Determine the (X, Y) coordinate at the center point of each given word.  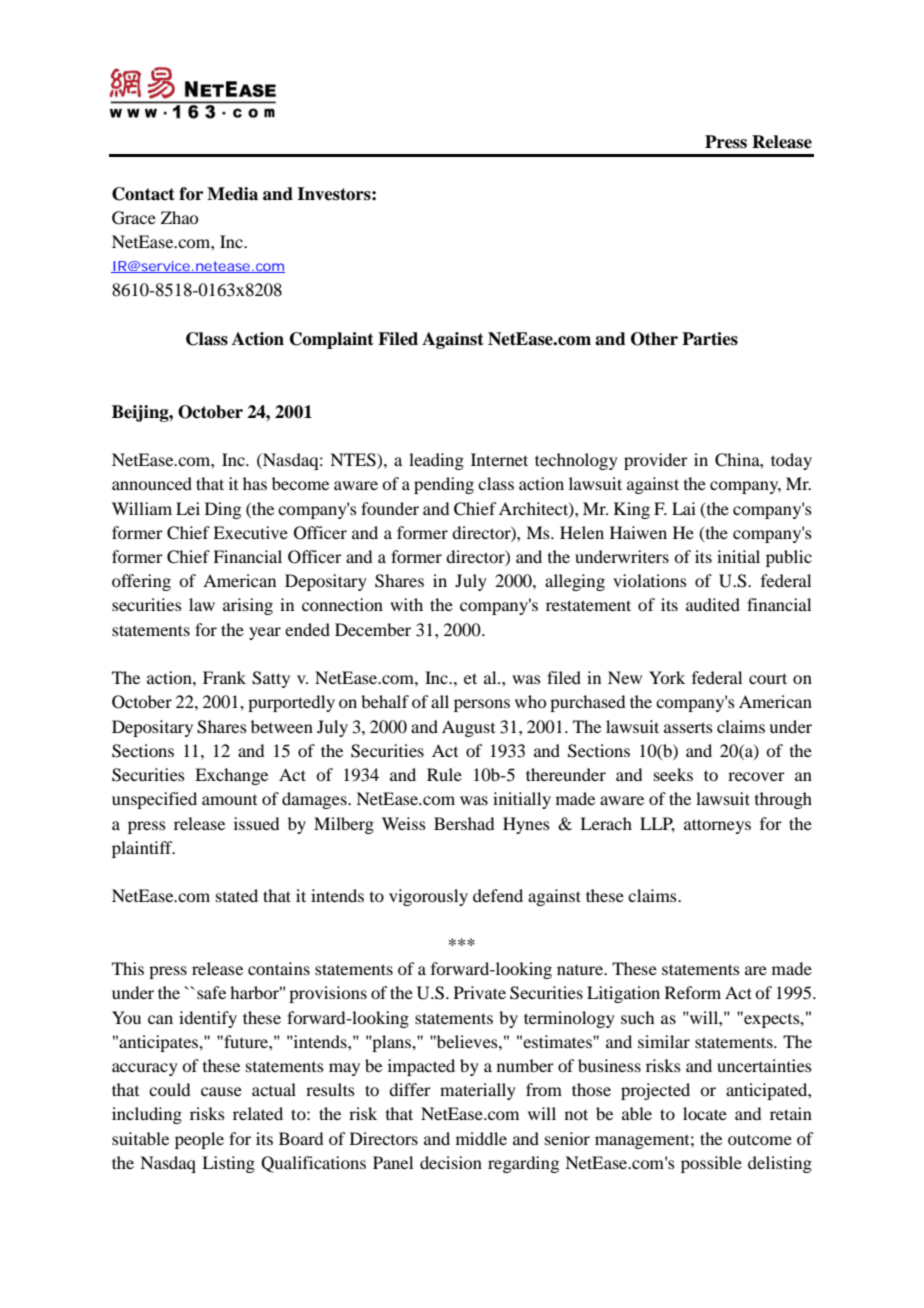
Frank (224, 677)
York (667, 677)
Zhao (179, 217)
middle (481, 1138)
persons (482, 705)
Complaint (332, 340)
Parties (710, 339)
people (199, 1140)
